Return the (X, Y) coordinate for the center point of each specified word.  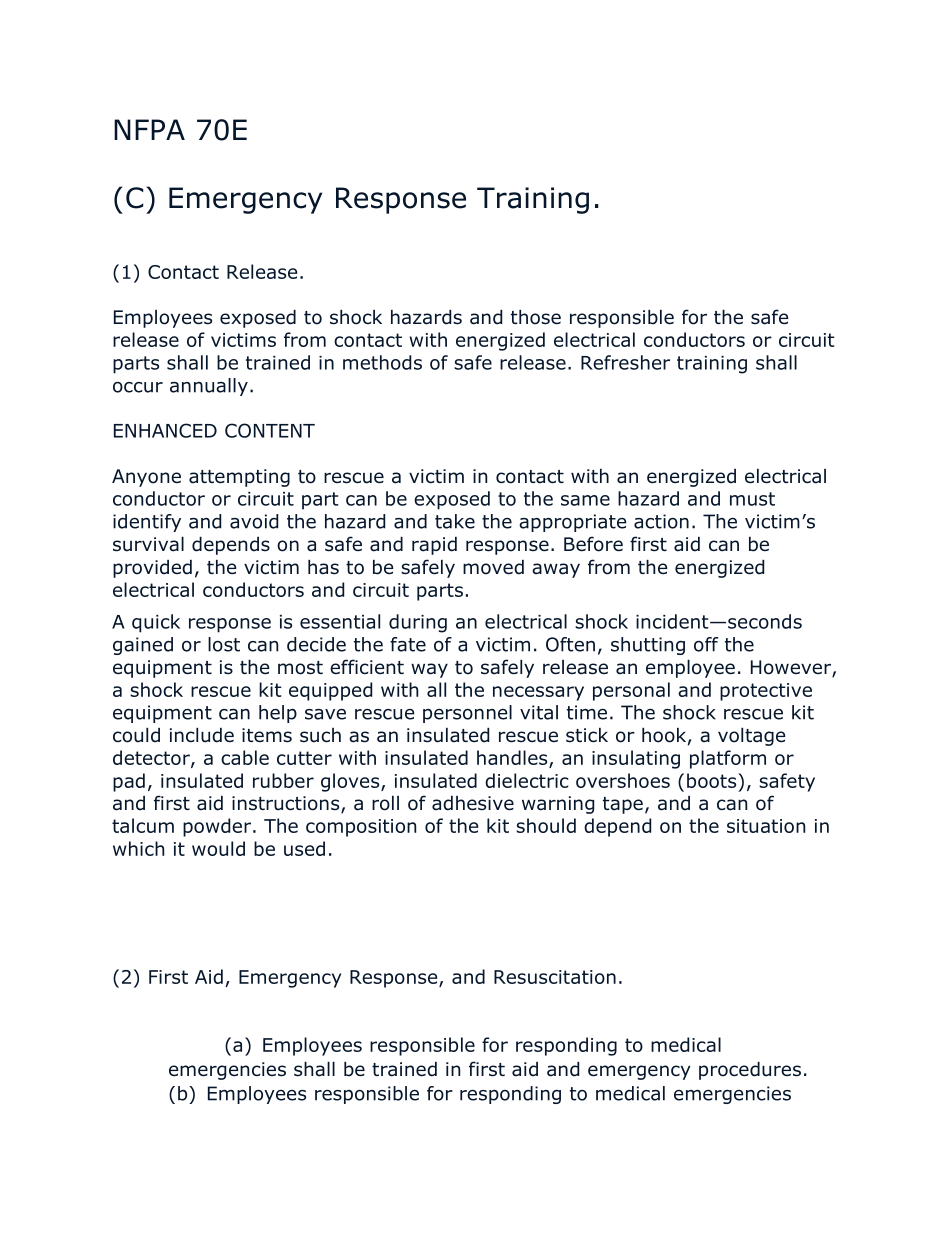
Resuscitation (555, 977)
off (706, 644)
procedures (750, 1071)
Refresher (625, 362)
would (218, 848)
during (418, 623)
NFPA (149, 129)
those (536, 317)
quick (156, 623)
